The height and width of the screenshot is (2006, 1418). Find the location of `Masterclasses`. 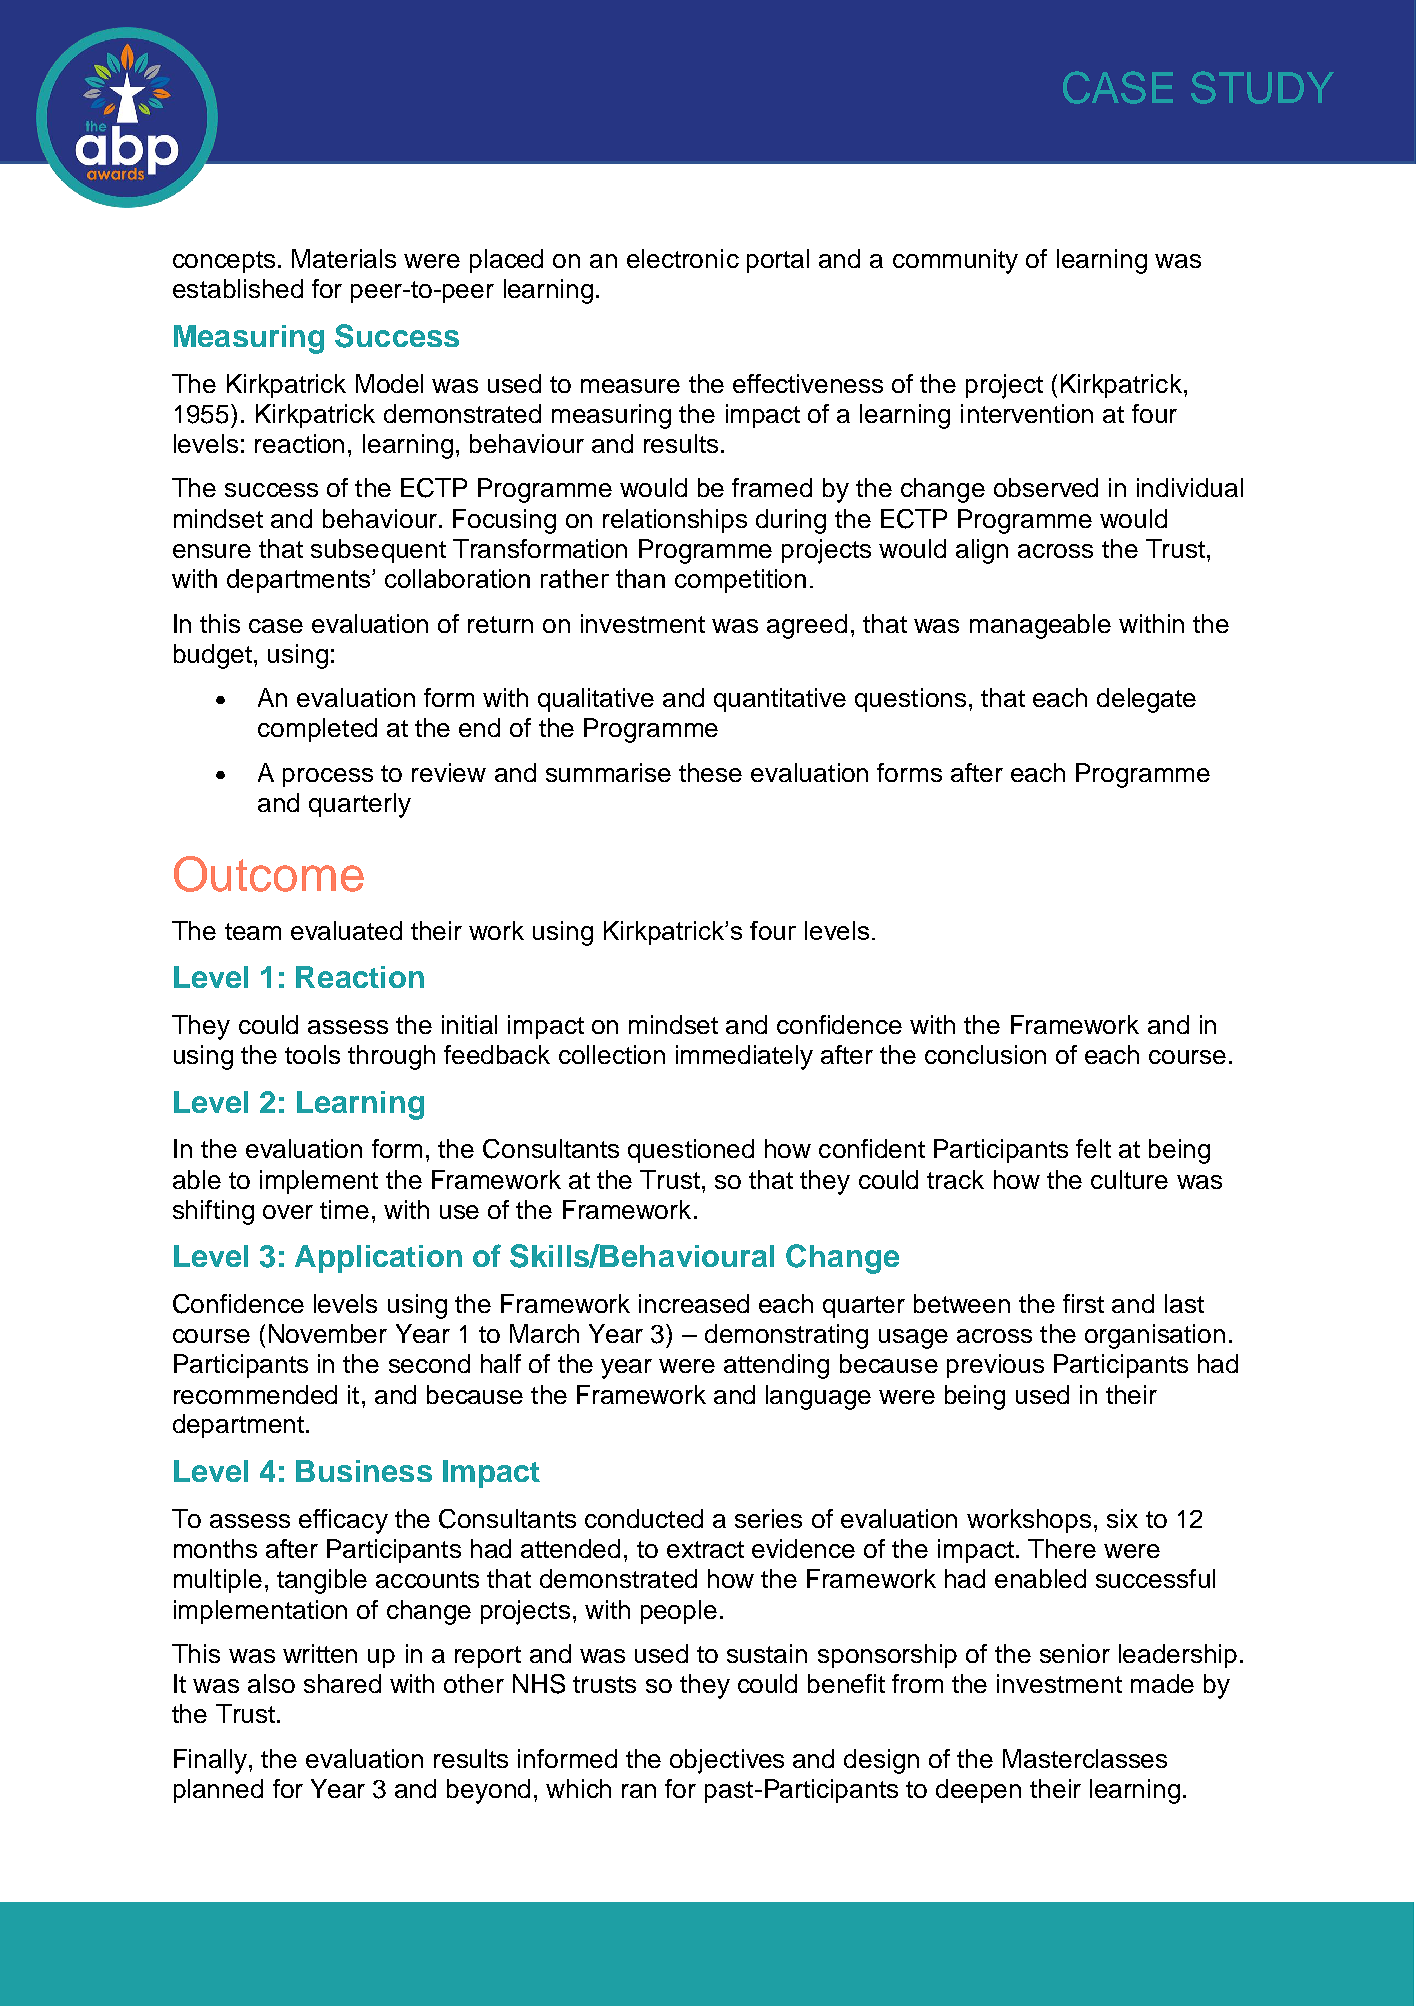

Masterclasses is located at coordinates (1085, 1758).
